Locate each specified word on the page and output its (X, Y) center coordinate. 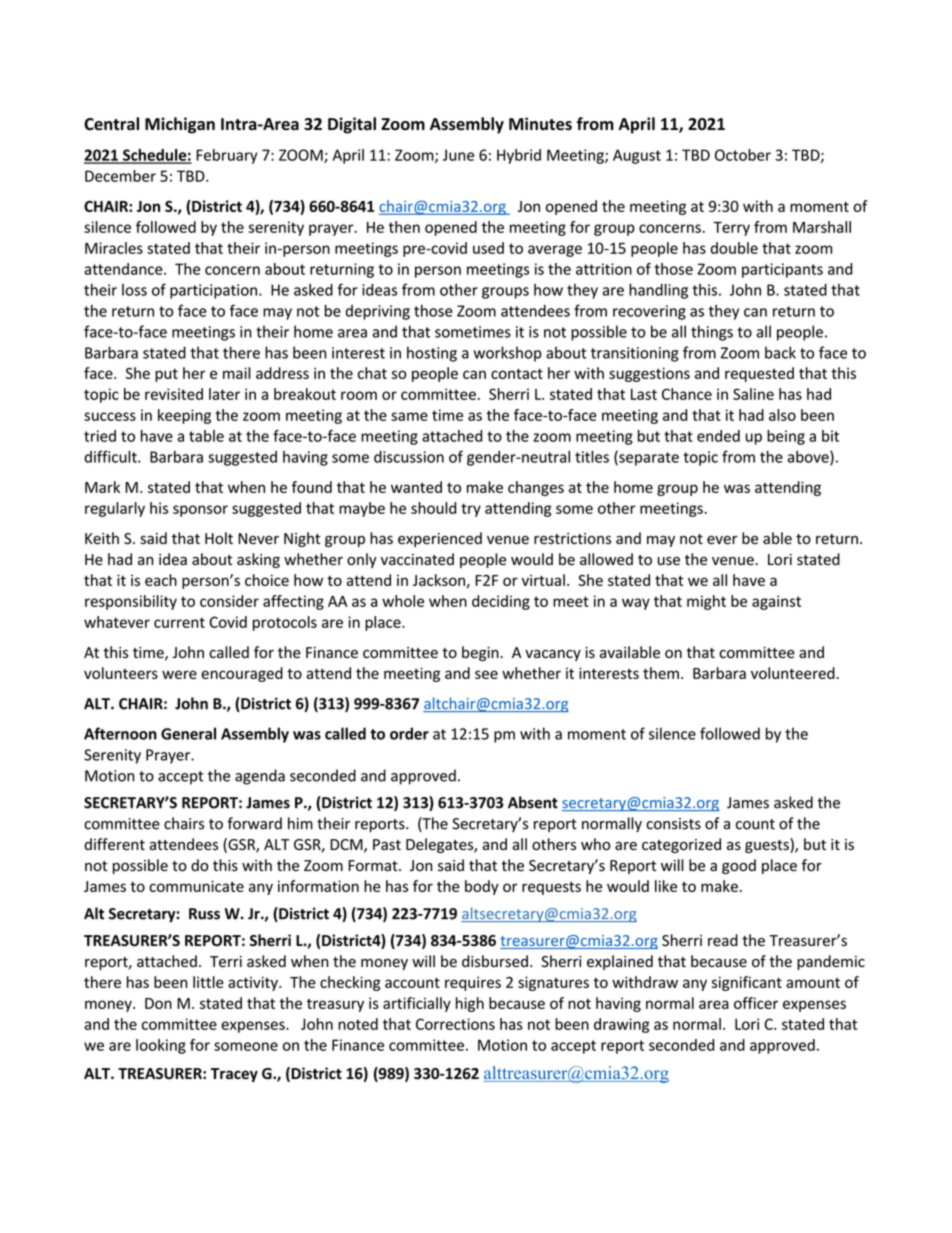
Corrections (455, 1024)
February (227, 156)
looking (161, 1046)
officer (756, 1003)
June (458, 155)
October (743, 155)
